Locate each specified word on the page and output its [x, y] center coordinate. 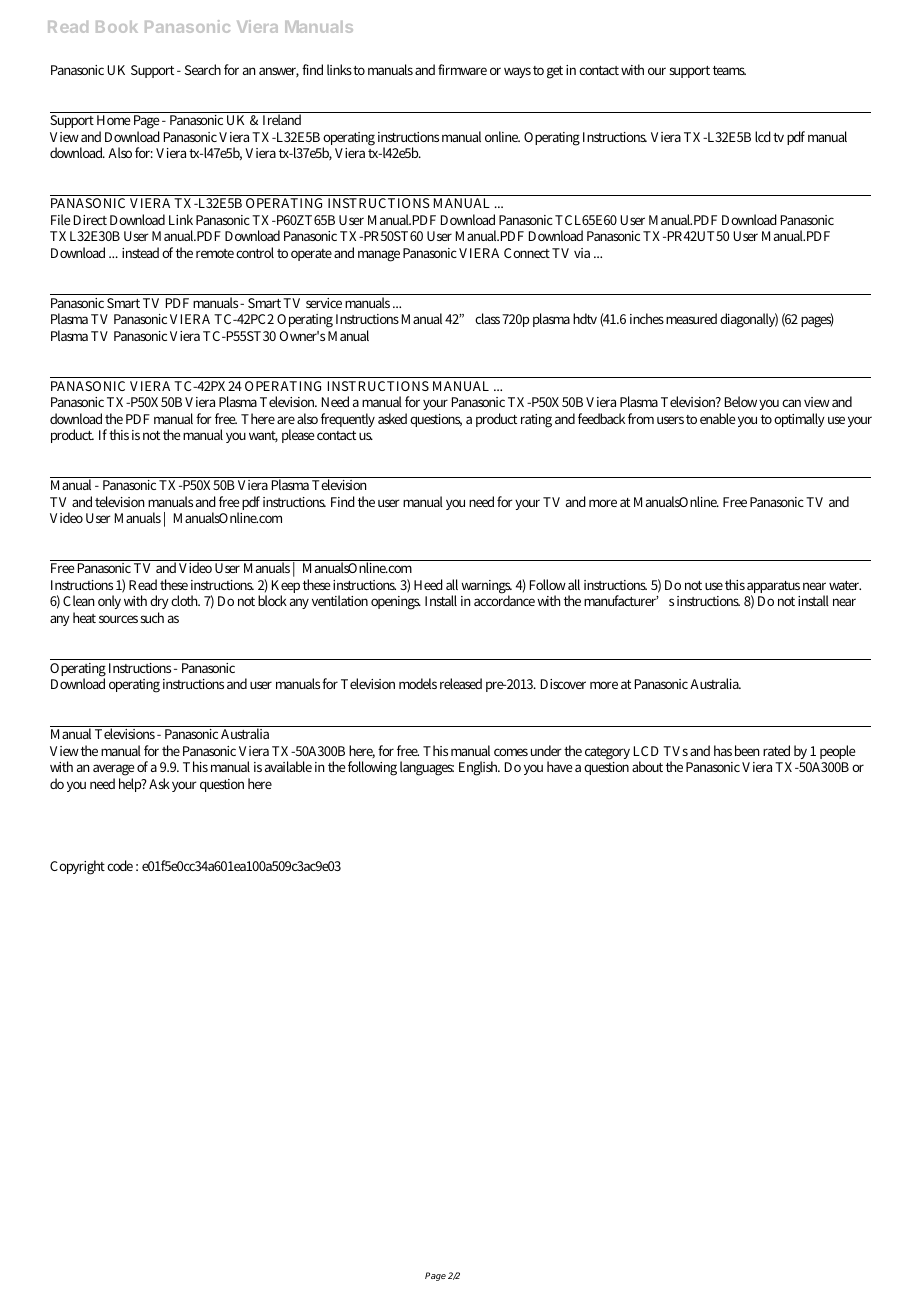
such [152, 617]
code [120, 865]
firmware [462, 69]
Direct [90, 220]
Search [203, 69]
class [487, 318]
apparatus [773, 588]
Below [741, 401]
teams [729, 70]
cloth [185, 600]
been [747, 750]
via [582, 253]
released [461, 683]
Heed [428, 584]
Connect [527, 253]
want [263, 437]
